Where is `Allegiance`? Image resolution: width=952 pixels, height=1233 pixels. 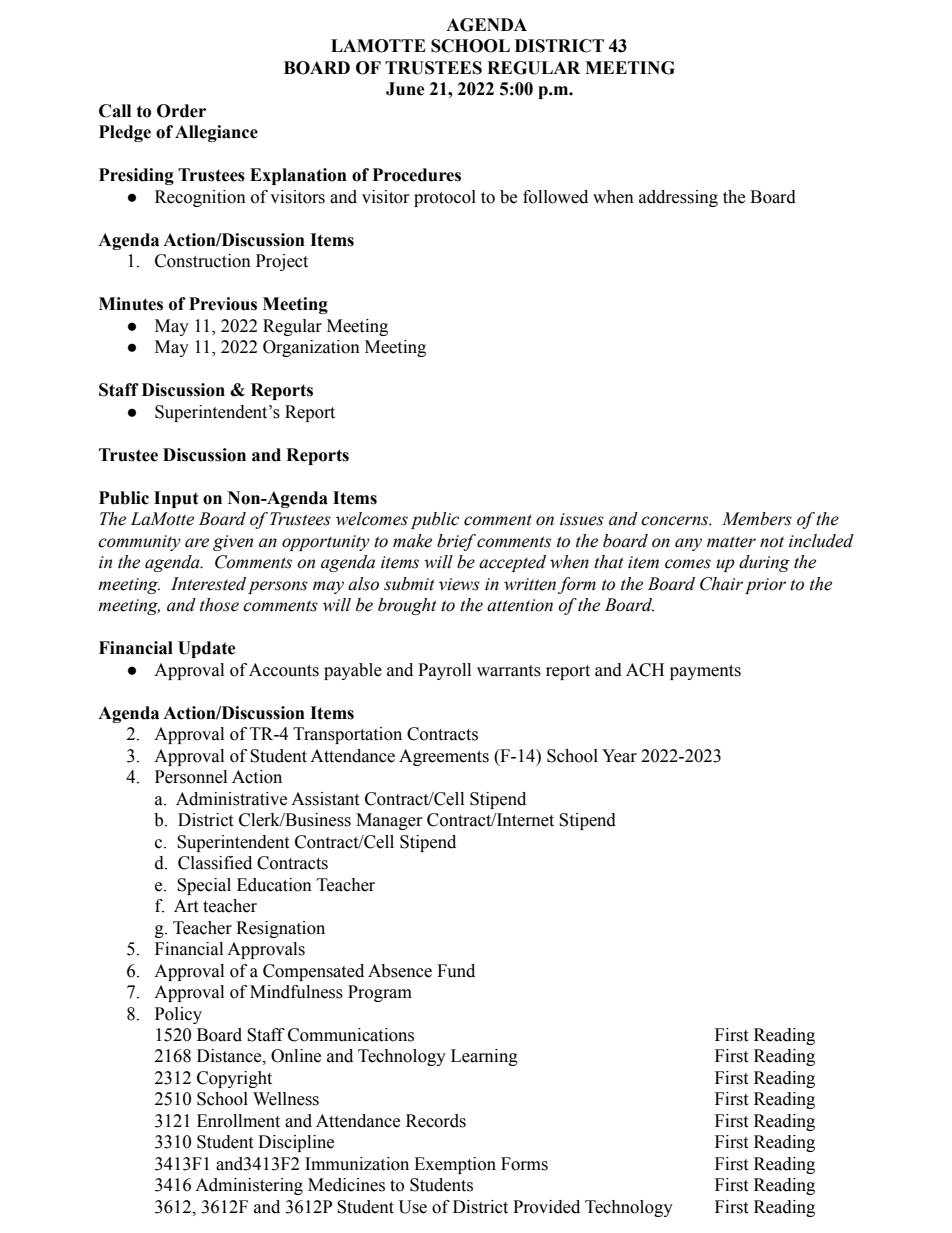 Allegiance is located at coordinates (216, 133).
